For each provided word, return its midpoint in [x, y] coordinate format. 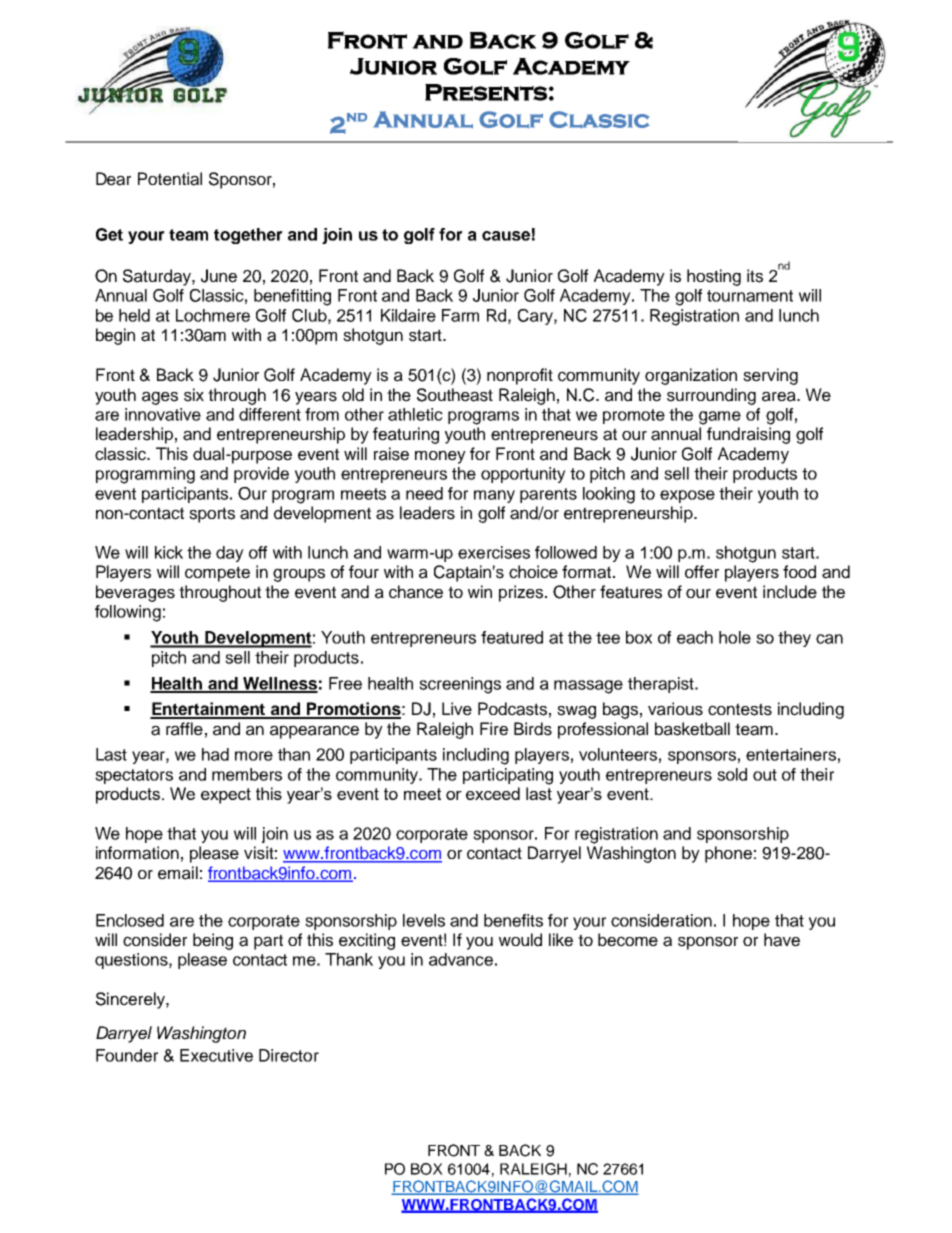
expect [226, 796]
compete [217, 574]
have [782, 940]
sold [732, 774]
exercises [494, 552]
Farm [460, 315]
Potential [170, 179]
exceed [493, 793]
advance [461, 959]
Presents [486, 92]
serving [770, 376]
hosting [714, 277]
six [194, 395]
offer [702, 572]
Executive [216, 1055]
